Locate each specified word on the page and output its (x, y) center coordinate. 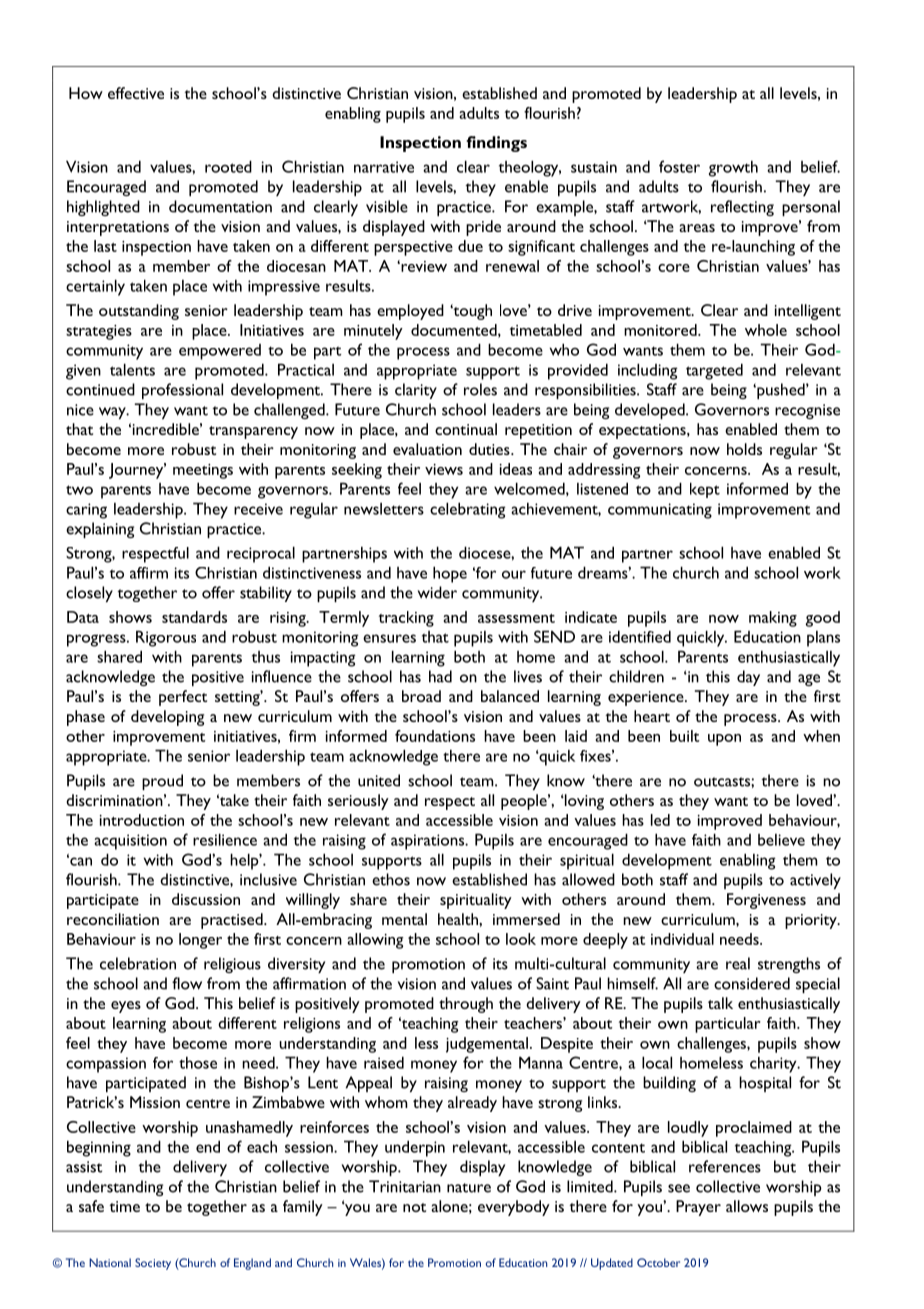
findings (496, 144)
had (440, 676)
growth (733, 168)
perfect (183, 698)
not (414, 1207)
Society (153, 1264)
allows (747, 1206)
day (748, 678)
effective (136, 93)
